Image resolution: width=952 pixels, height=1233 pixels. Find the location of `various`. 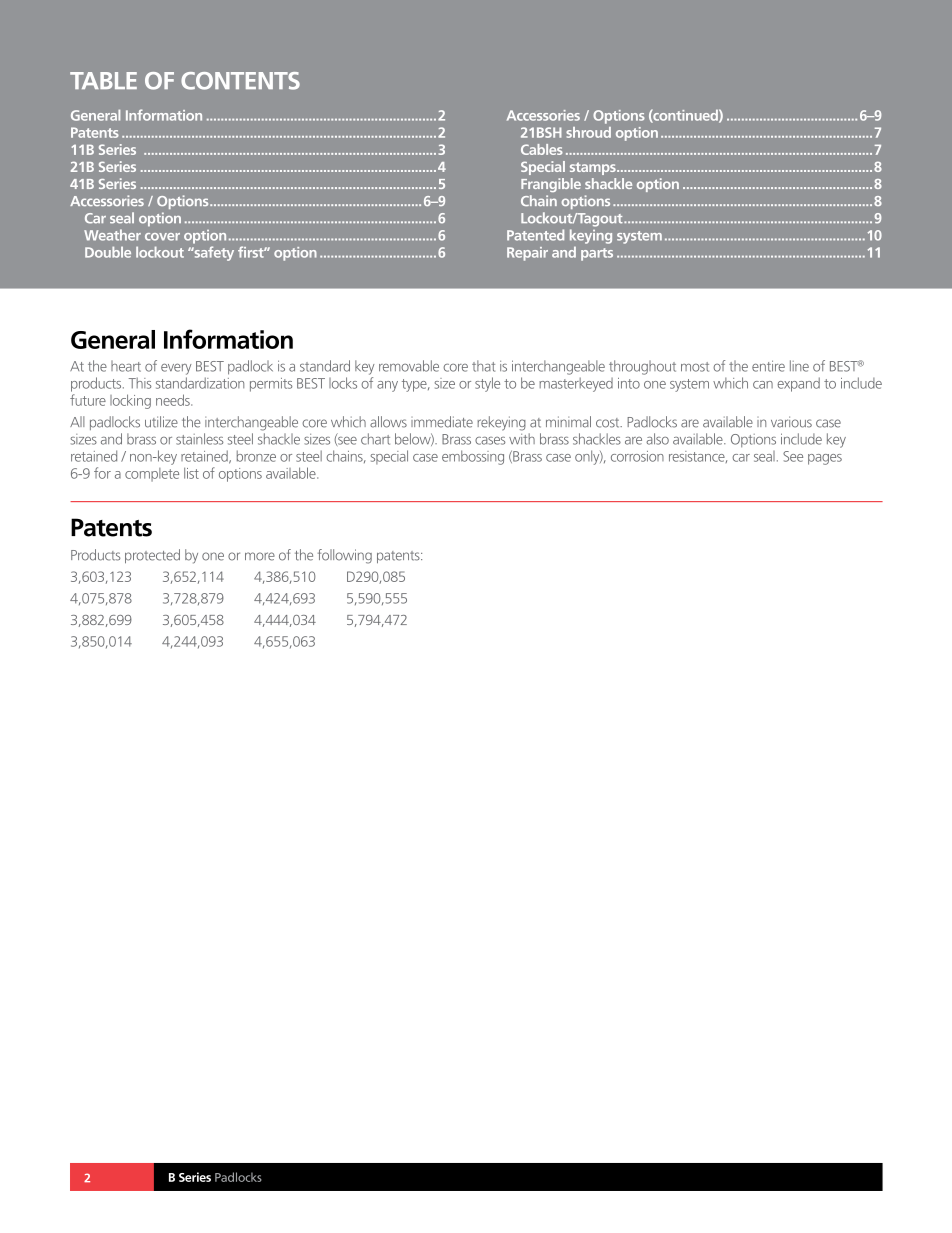

various is located at coordinates (791, 422).
